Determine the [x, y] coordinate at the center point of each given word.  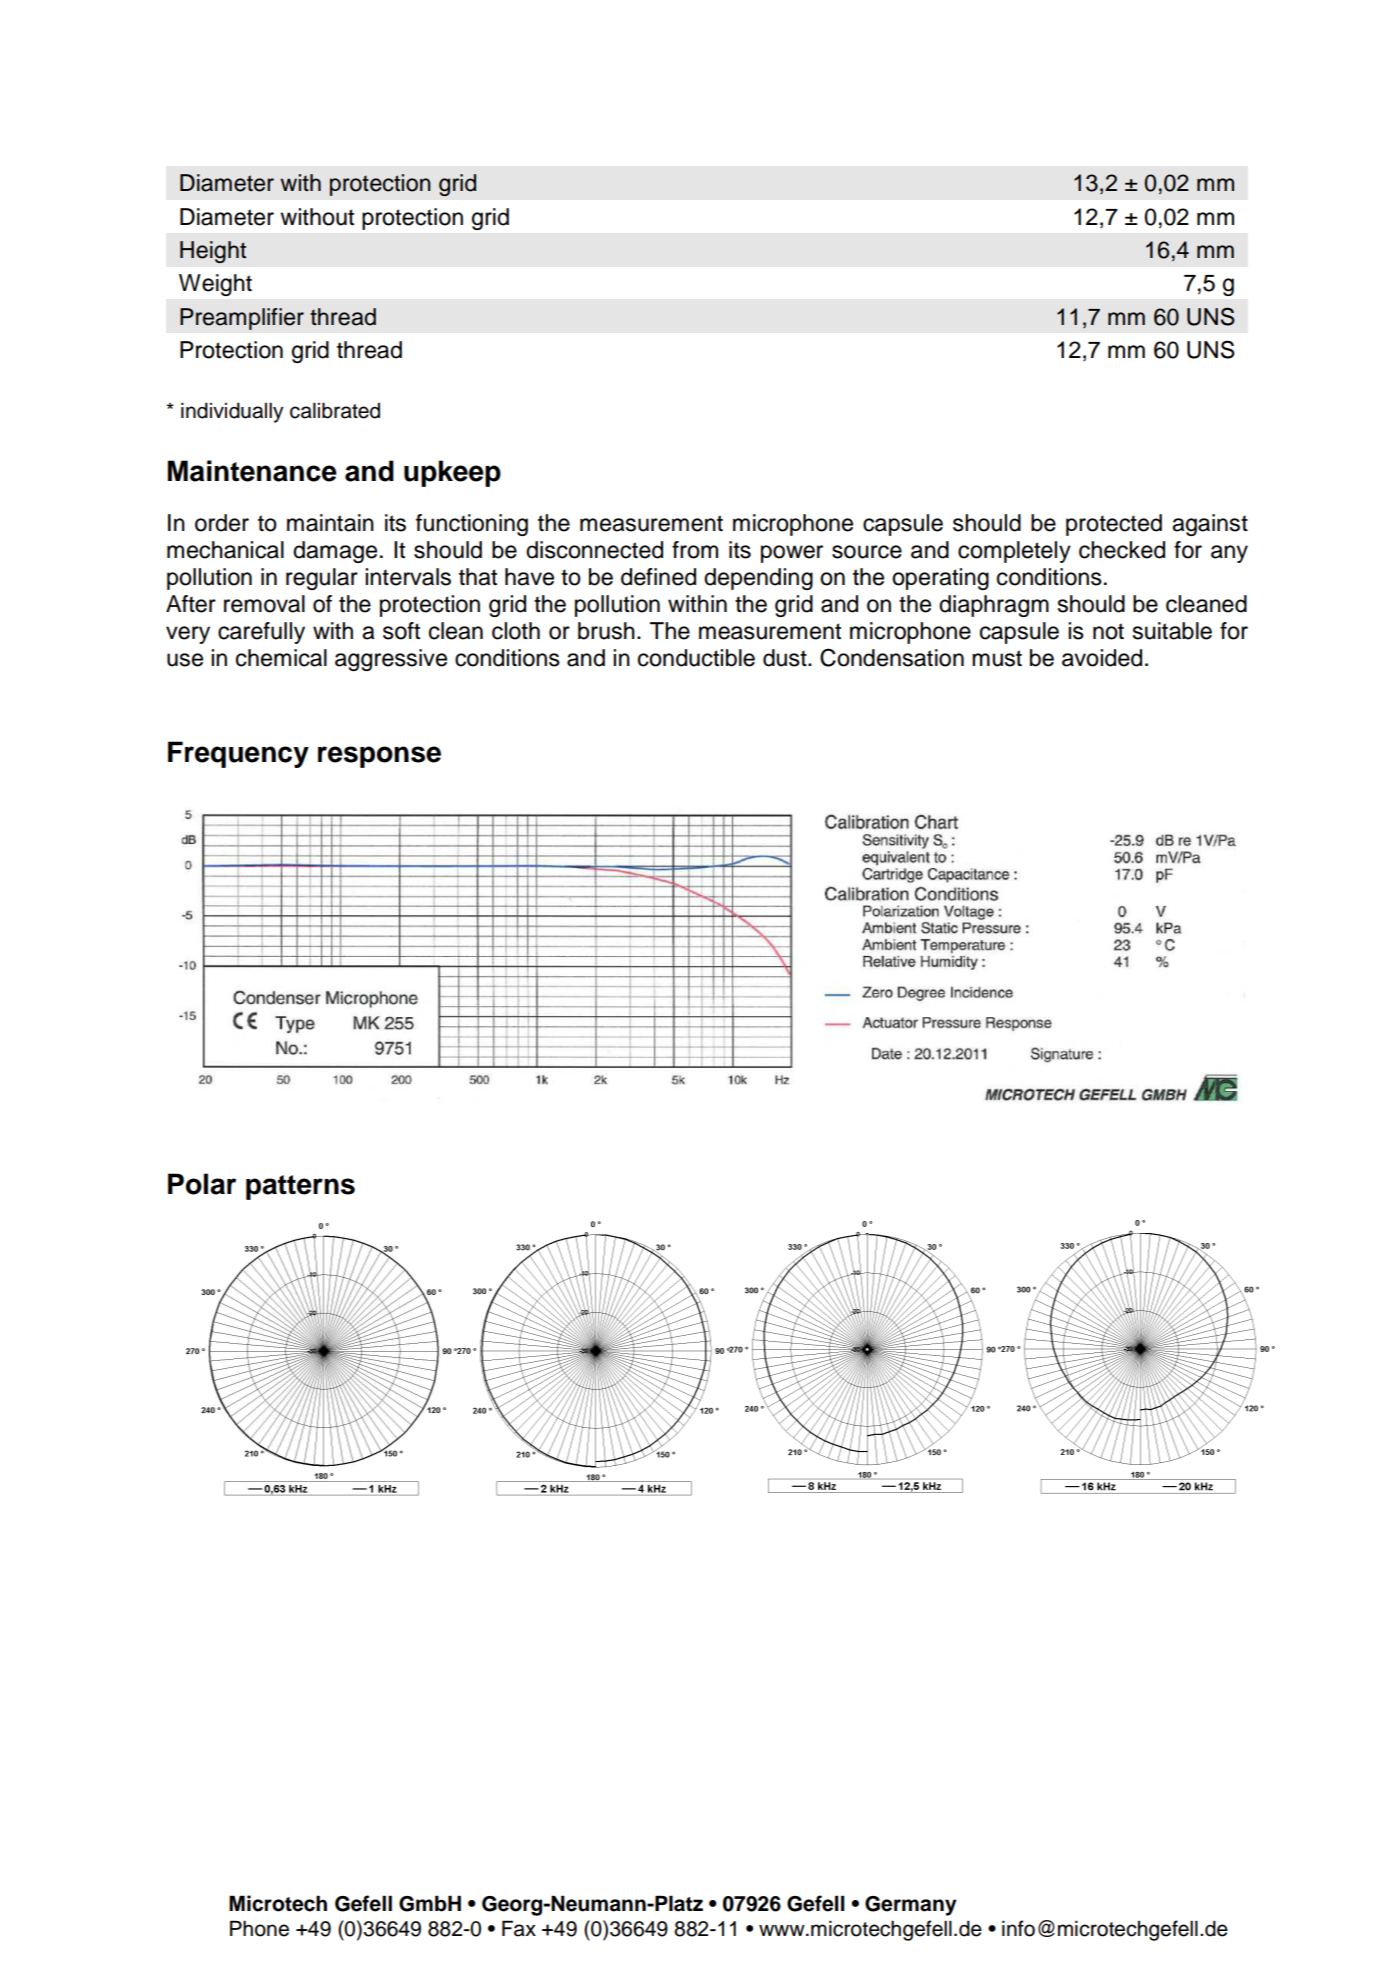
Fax [519, 1928]
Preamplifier [242, 319]
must [997, 658]
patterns [300, 1187]
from [695, 550]
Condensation [892, 657]
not [1108, 631]
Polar [202, 1184]
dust [786, 658]
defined [658, 577]
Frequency [238, 754]
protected [1114, 525]
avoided [1102, 658]
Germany [911, 1906]
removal [264, 604]
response [379, 757]
